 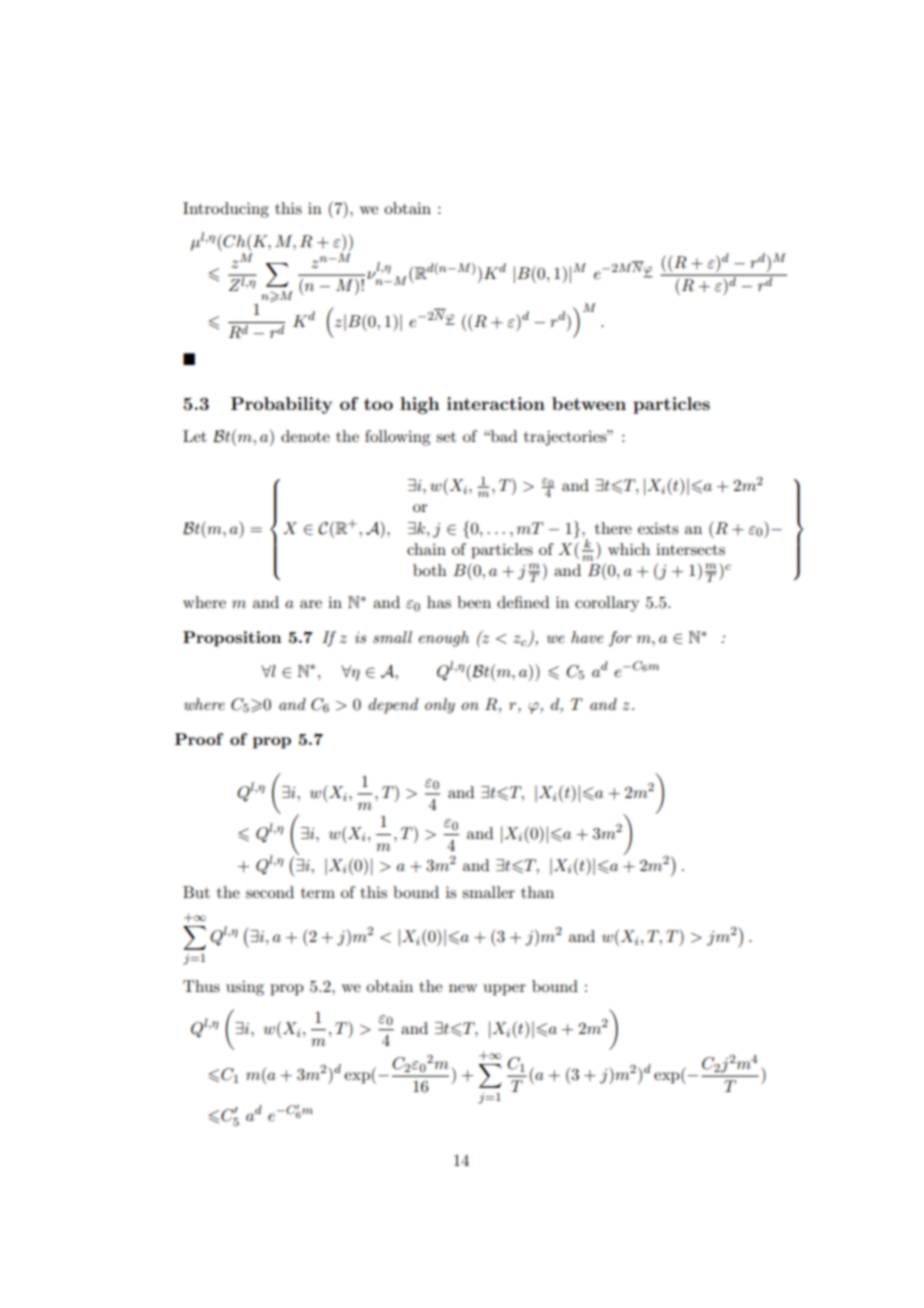 What do you see at coordinates (245, 988) in the image?
I see `using` at bounding box center [245, 988].
